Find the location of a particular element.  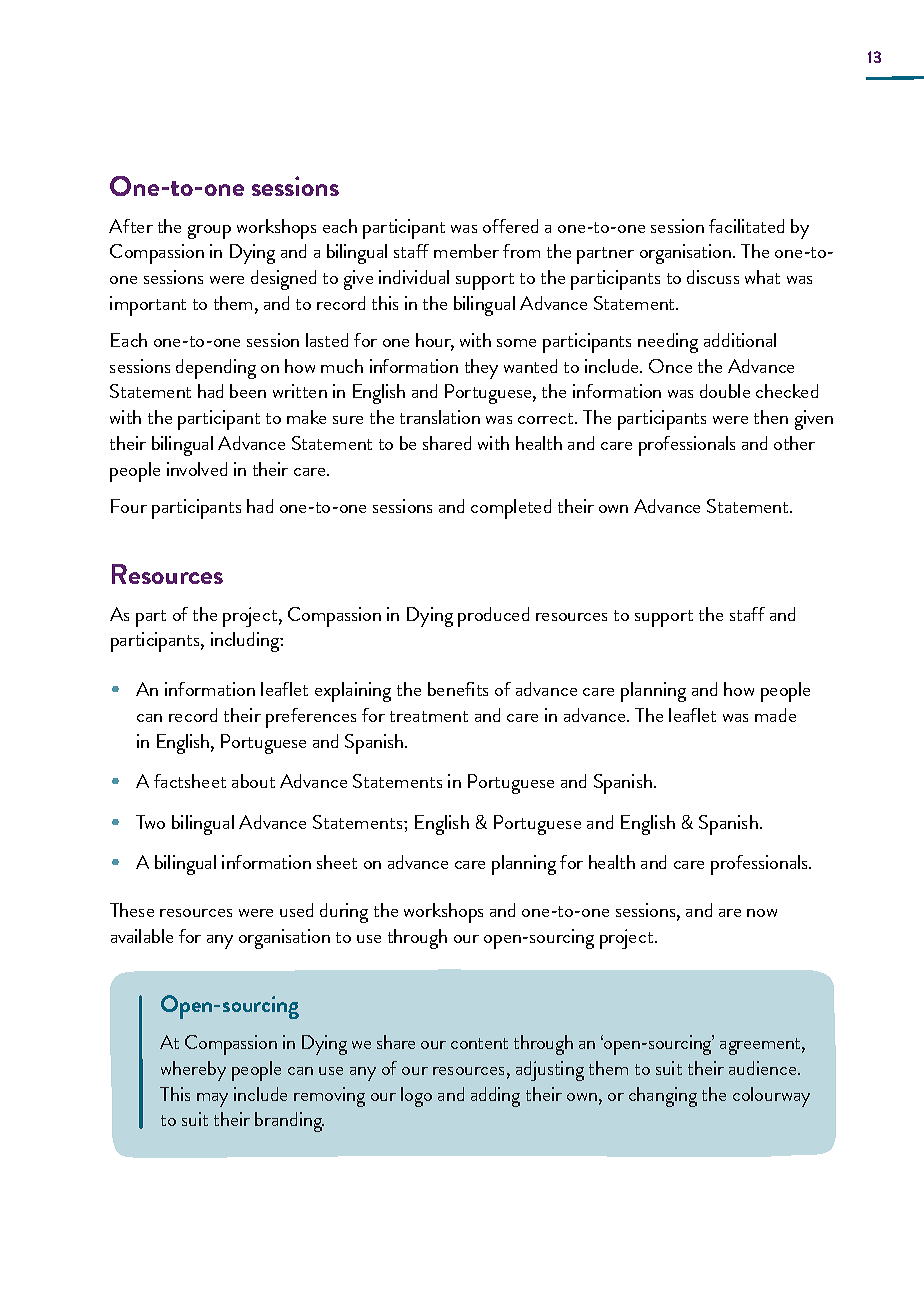

Four is located at coordinates (129, 506).
